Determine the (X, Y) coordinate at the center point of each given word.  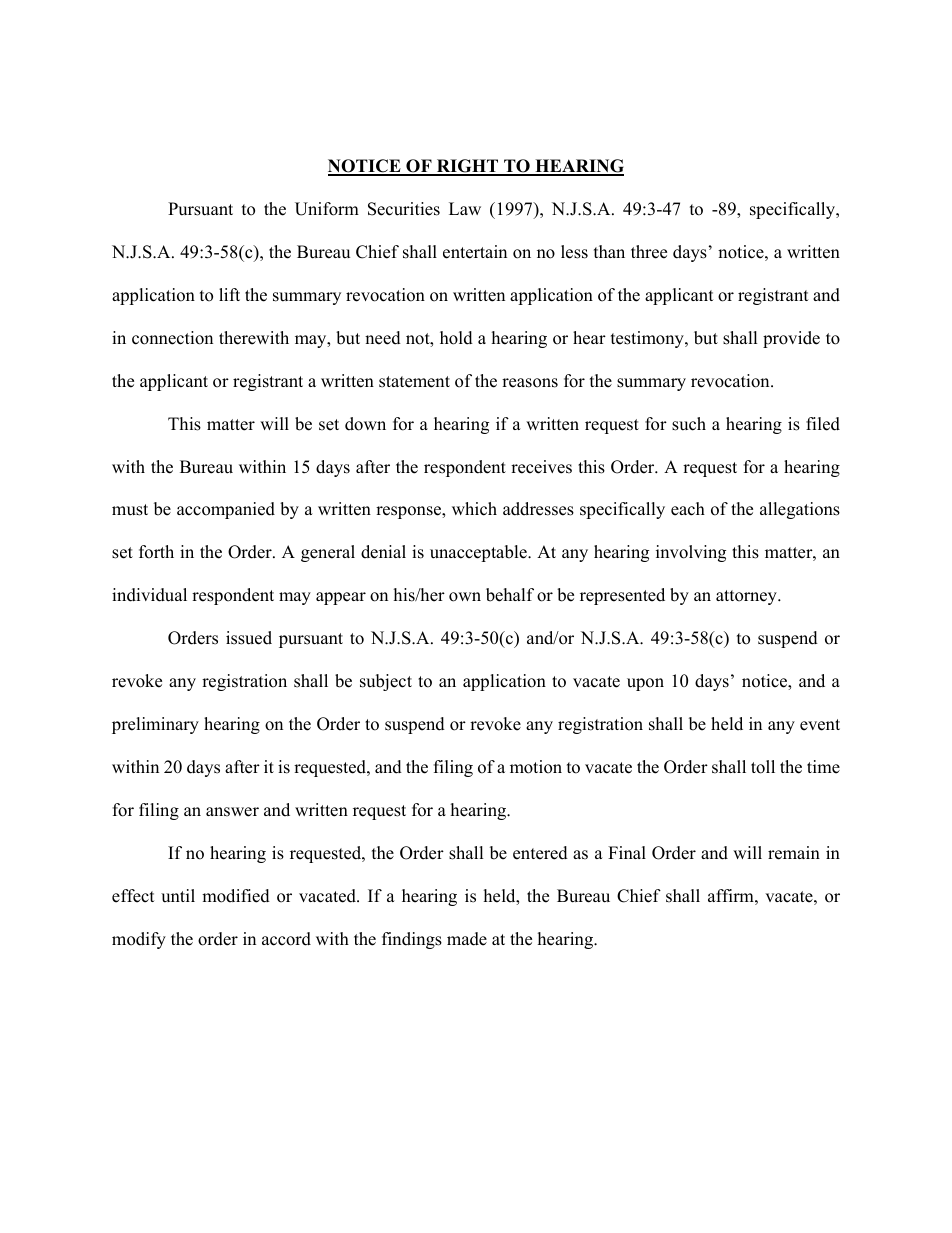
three (649, 252)
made (467, 939)
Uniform (327, 209)
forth (156, 552)
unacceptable (479, 553)
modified (236, 896)
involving (691, 553)
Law (465, 208)
